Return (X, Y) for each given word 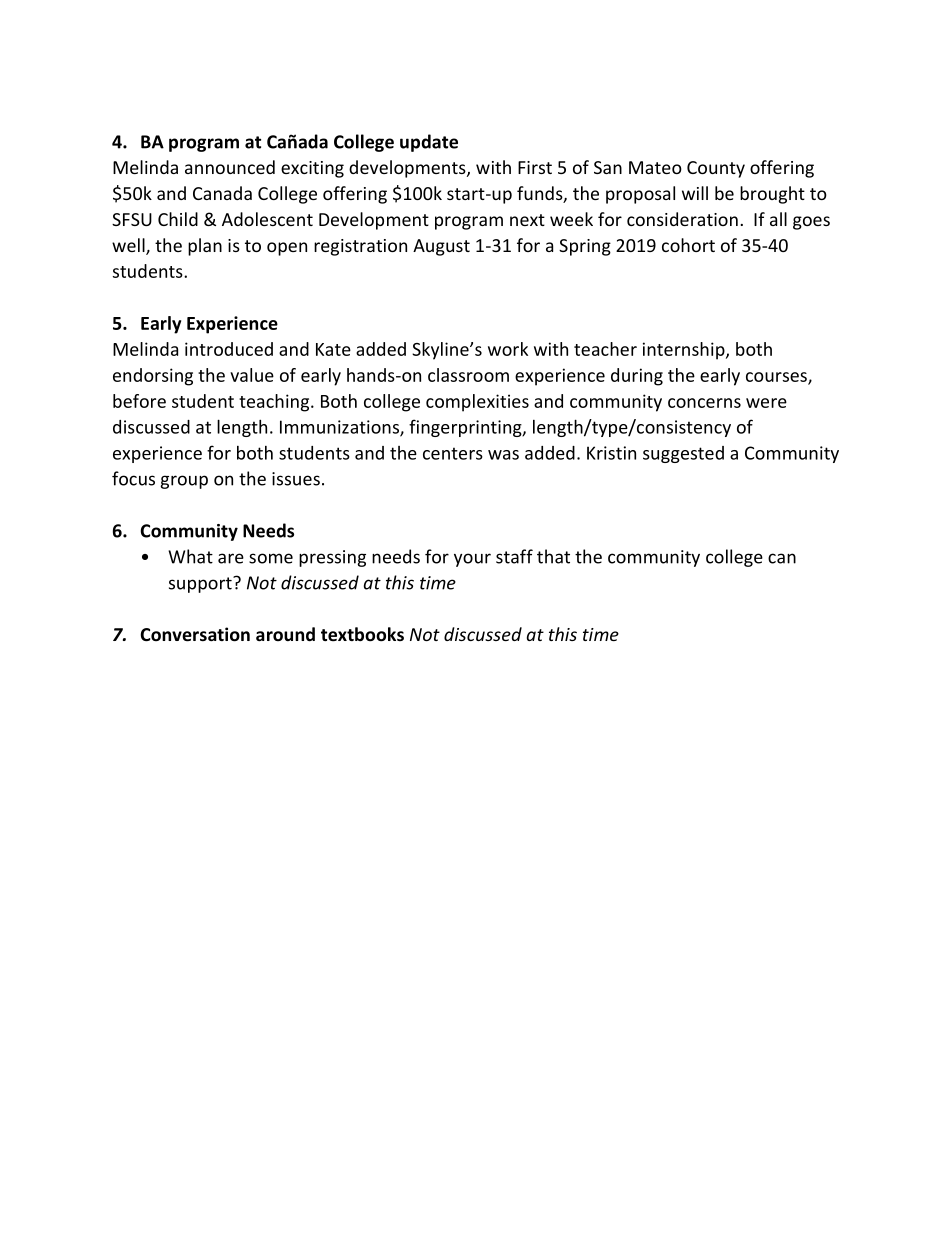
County (716, 169)
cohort (688, 245)
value (252, 375)
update (429, 143)
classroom (468, 375)
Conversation (195, 634)
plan (205, 247)
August (441, 247)
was (503, 455)
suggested (683, 454)
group (184, 482)
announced (230, 167)
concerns (704, 403)
